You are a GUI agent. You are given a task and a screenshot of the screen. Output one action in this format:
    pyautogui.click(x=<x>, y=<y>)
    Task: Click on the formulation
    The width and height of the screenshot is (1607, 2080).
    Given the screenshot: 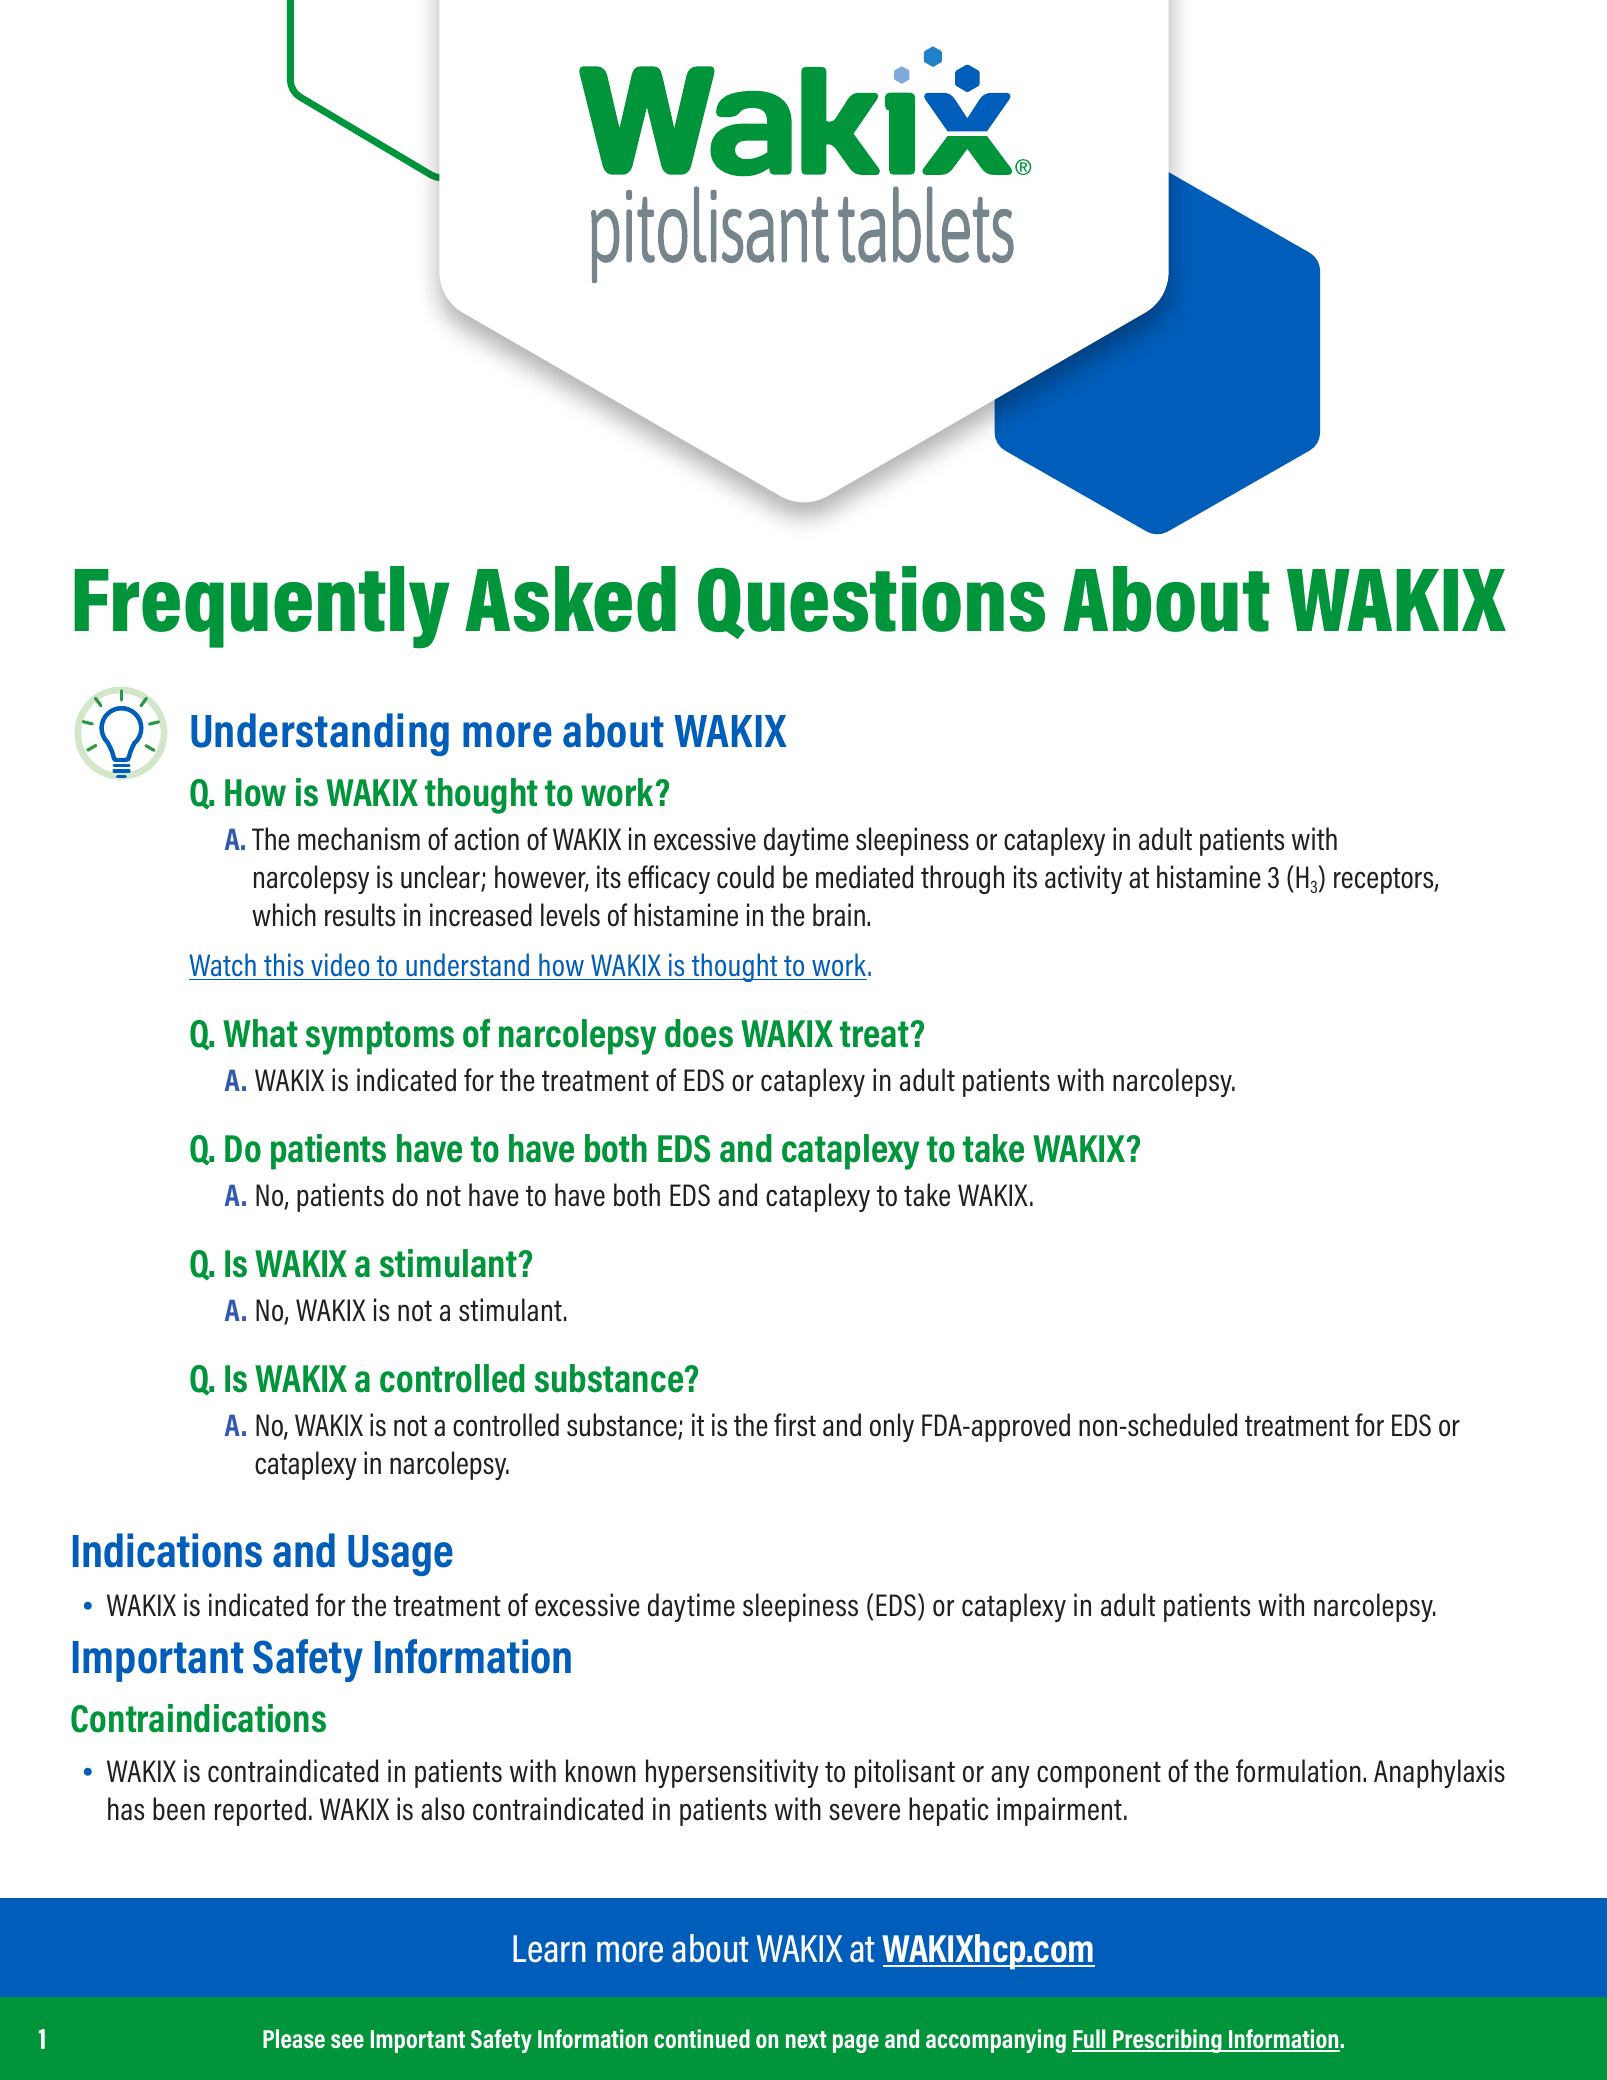 What is the action you would take?
    pyautogui.click(x=1298, y=1771)
